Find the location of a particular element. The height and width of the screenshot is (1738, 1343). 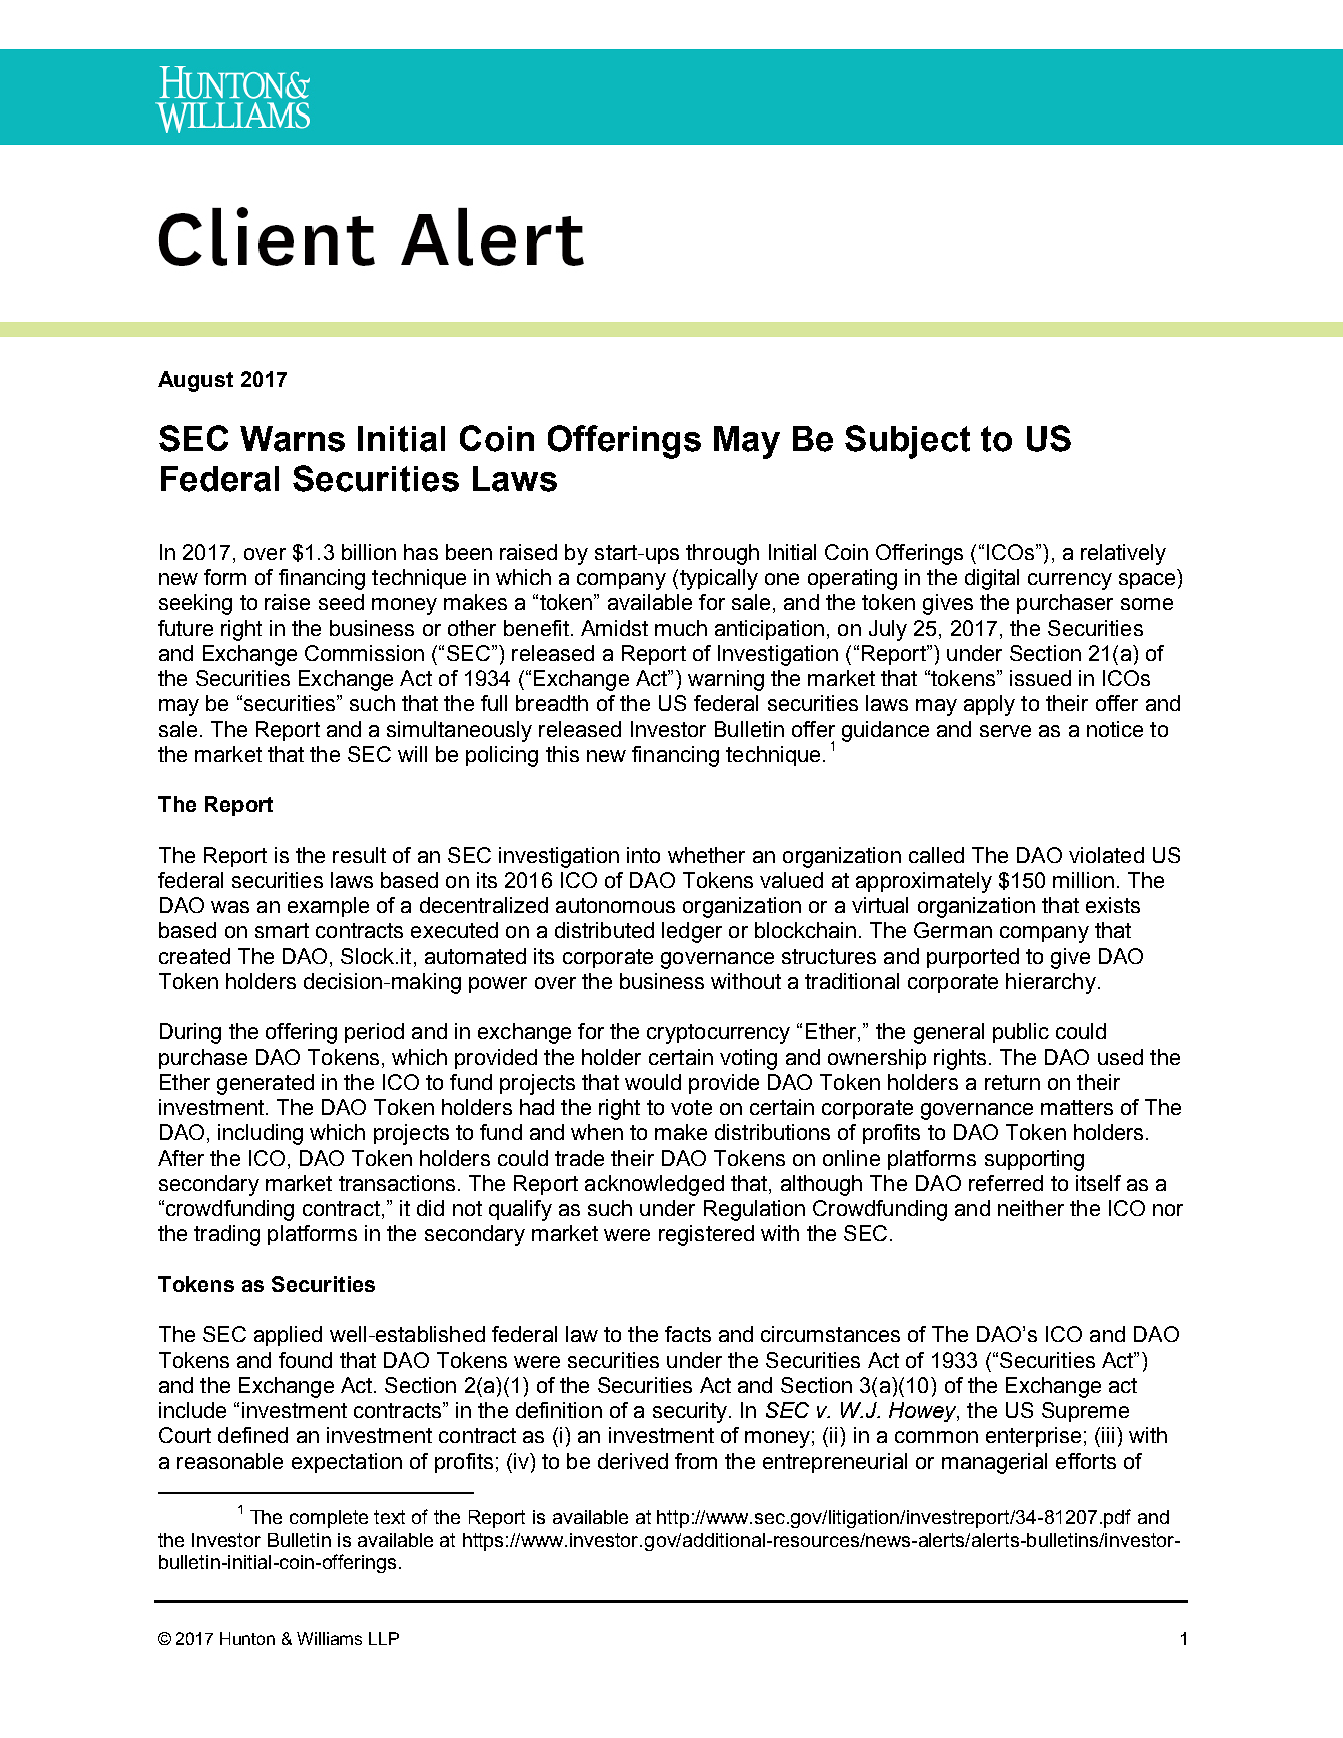

Warns is located at coordinates (292, 439).
